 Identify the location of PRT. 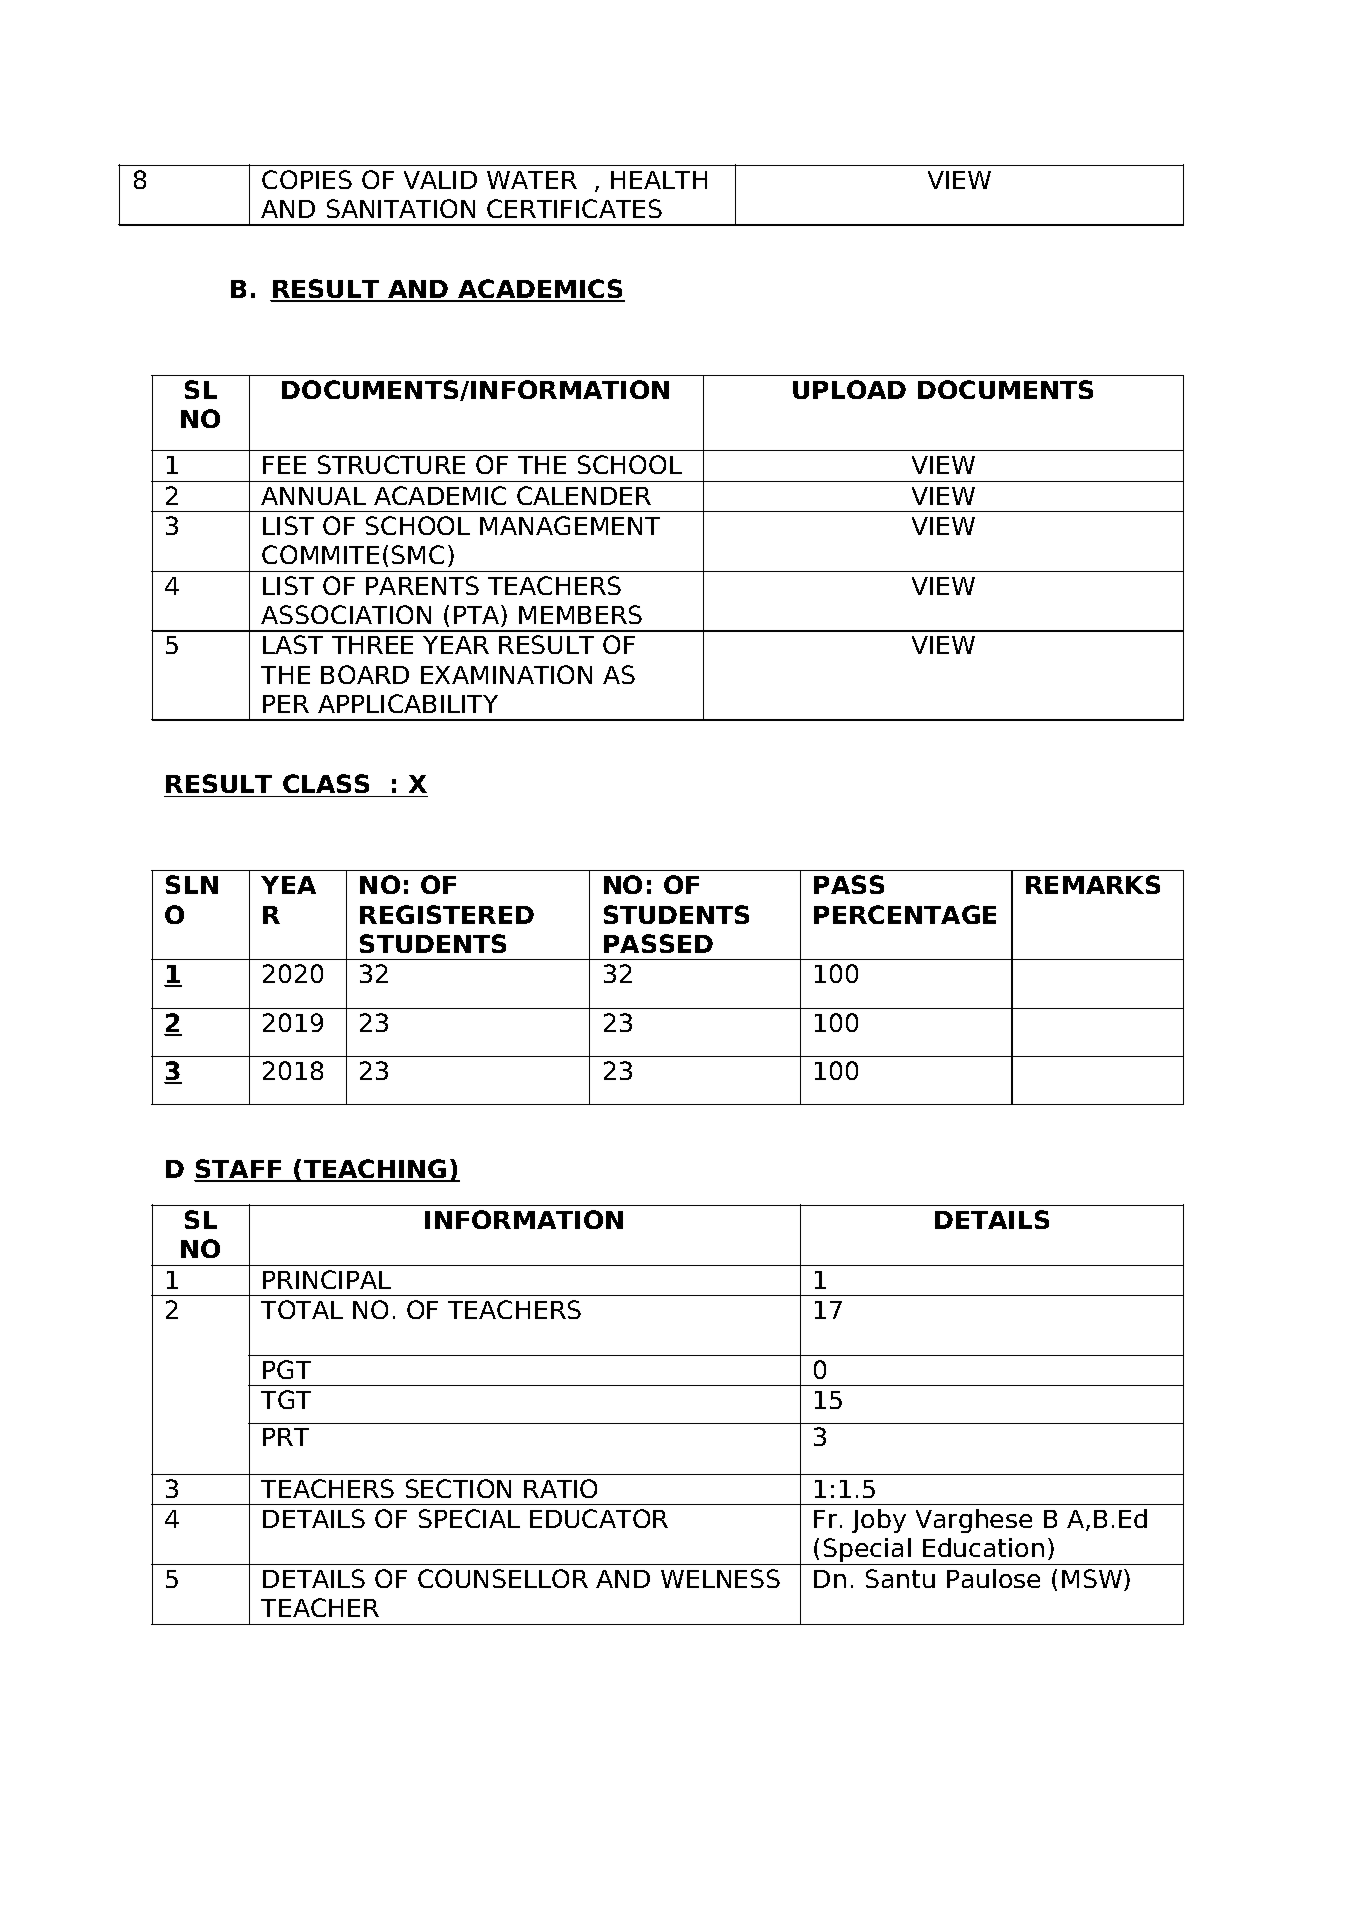
(286, 1437).
